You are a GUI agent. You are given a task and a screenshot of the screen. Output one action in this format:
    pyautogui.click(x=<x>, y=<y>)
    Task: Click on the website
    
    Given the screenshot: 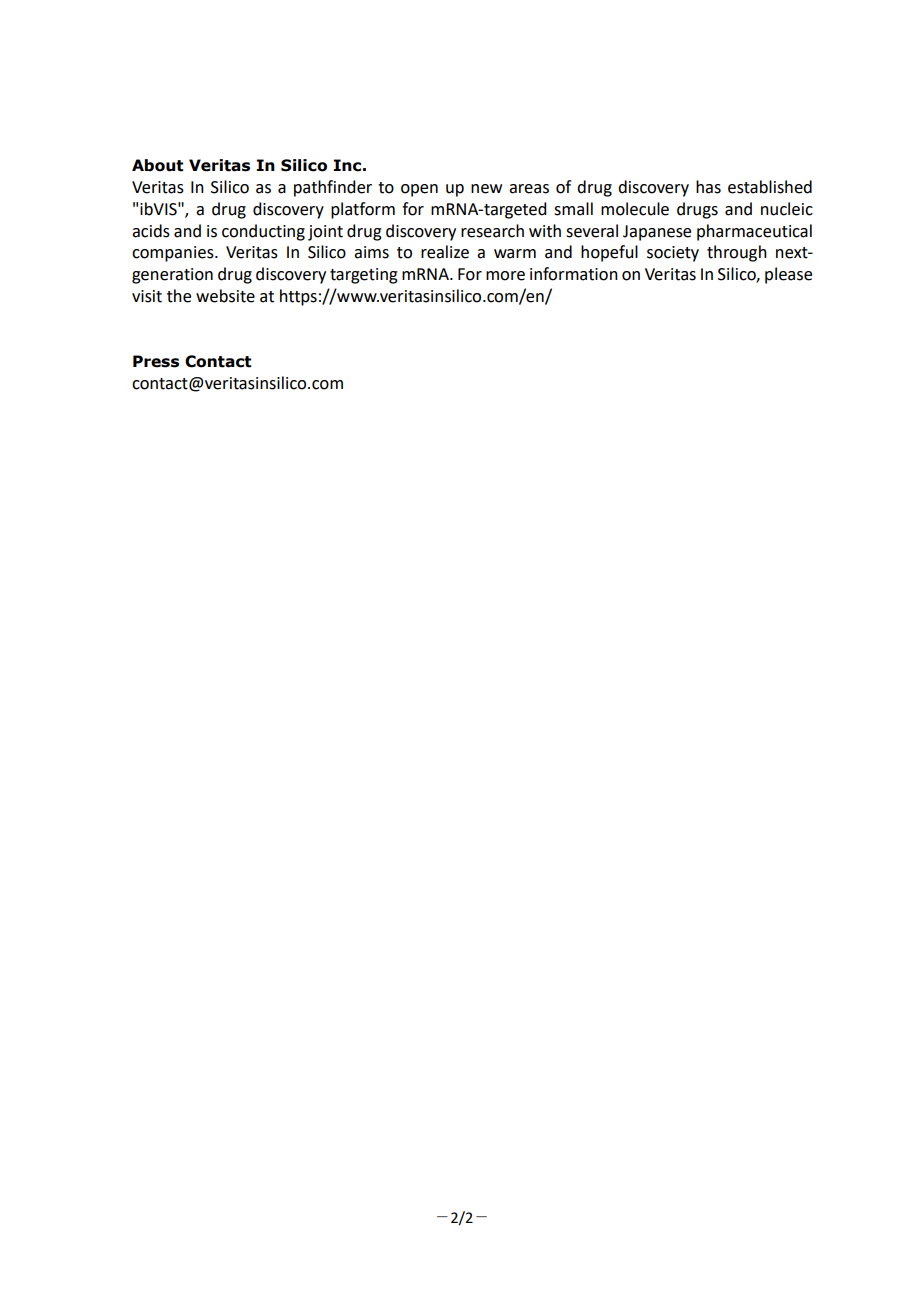 What is the action you would take?
    pyautogui.click(x=225, y=296)
